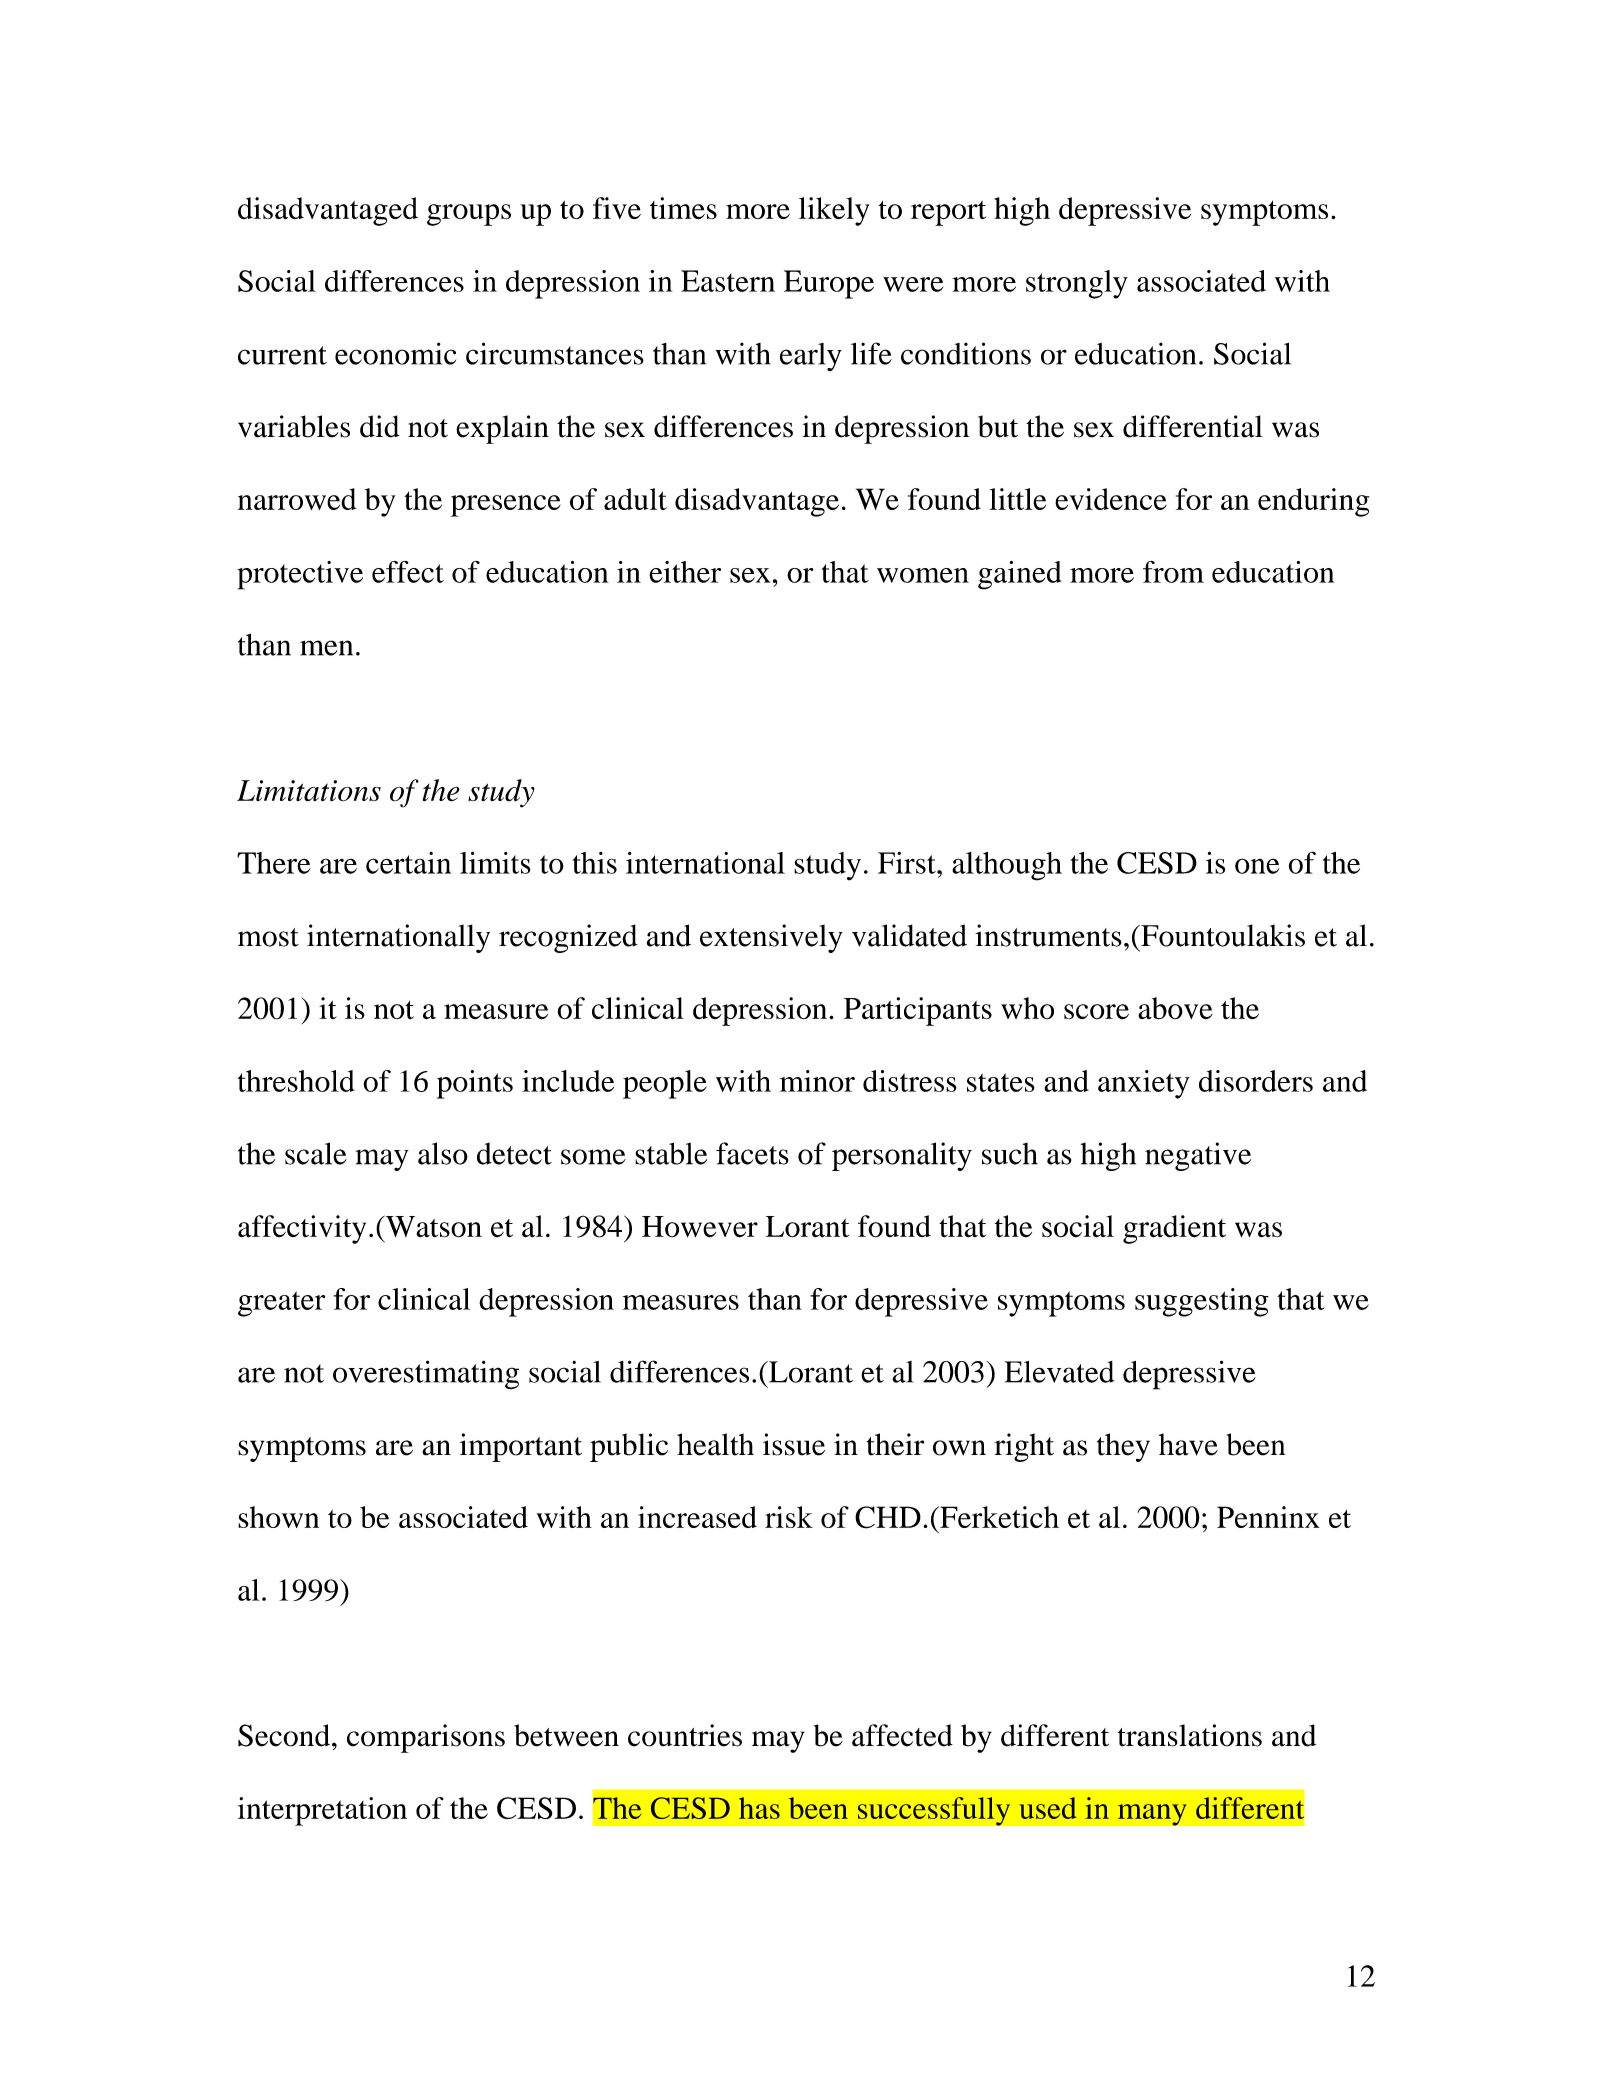 The image size is (1613, 2087). Describe the element at coordinates (829, 284) in the document. I see `Europe` at that location.
